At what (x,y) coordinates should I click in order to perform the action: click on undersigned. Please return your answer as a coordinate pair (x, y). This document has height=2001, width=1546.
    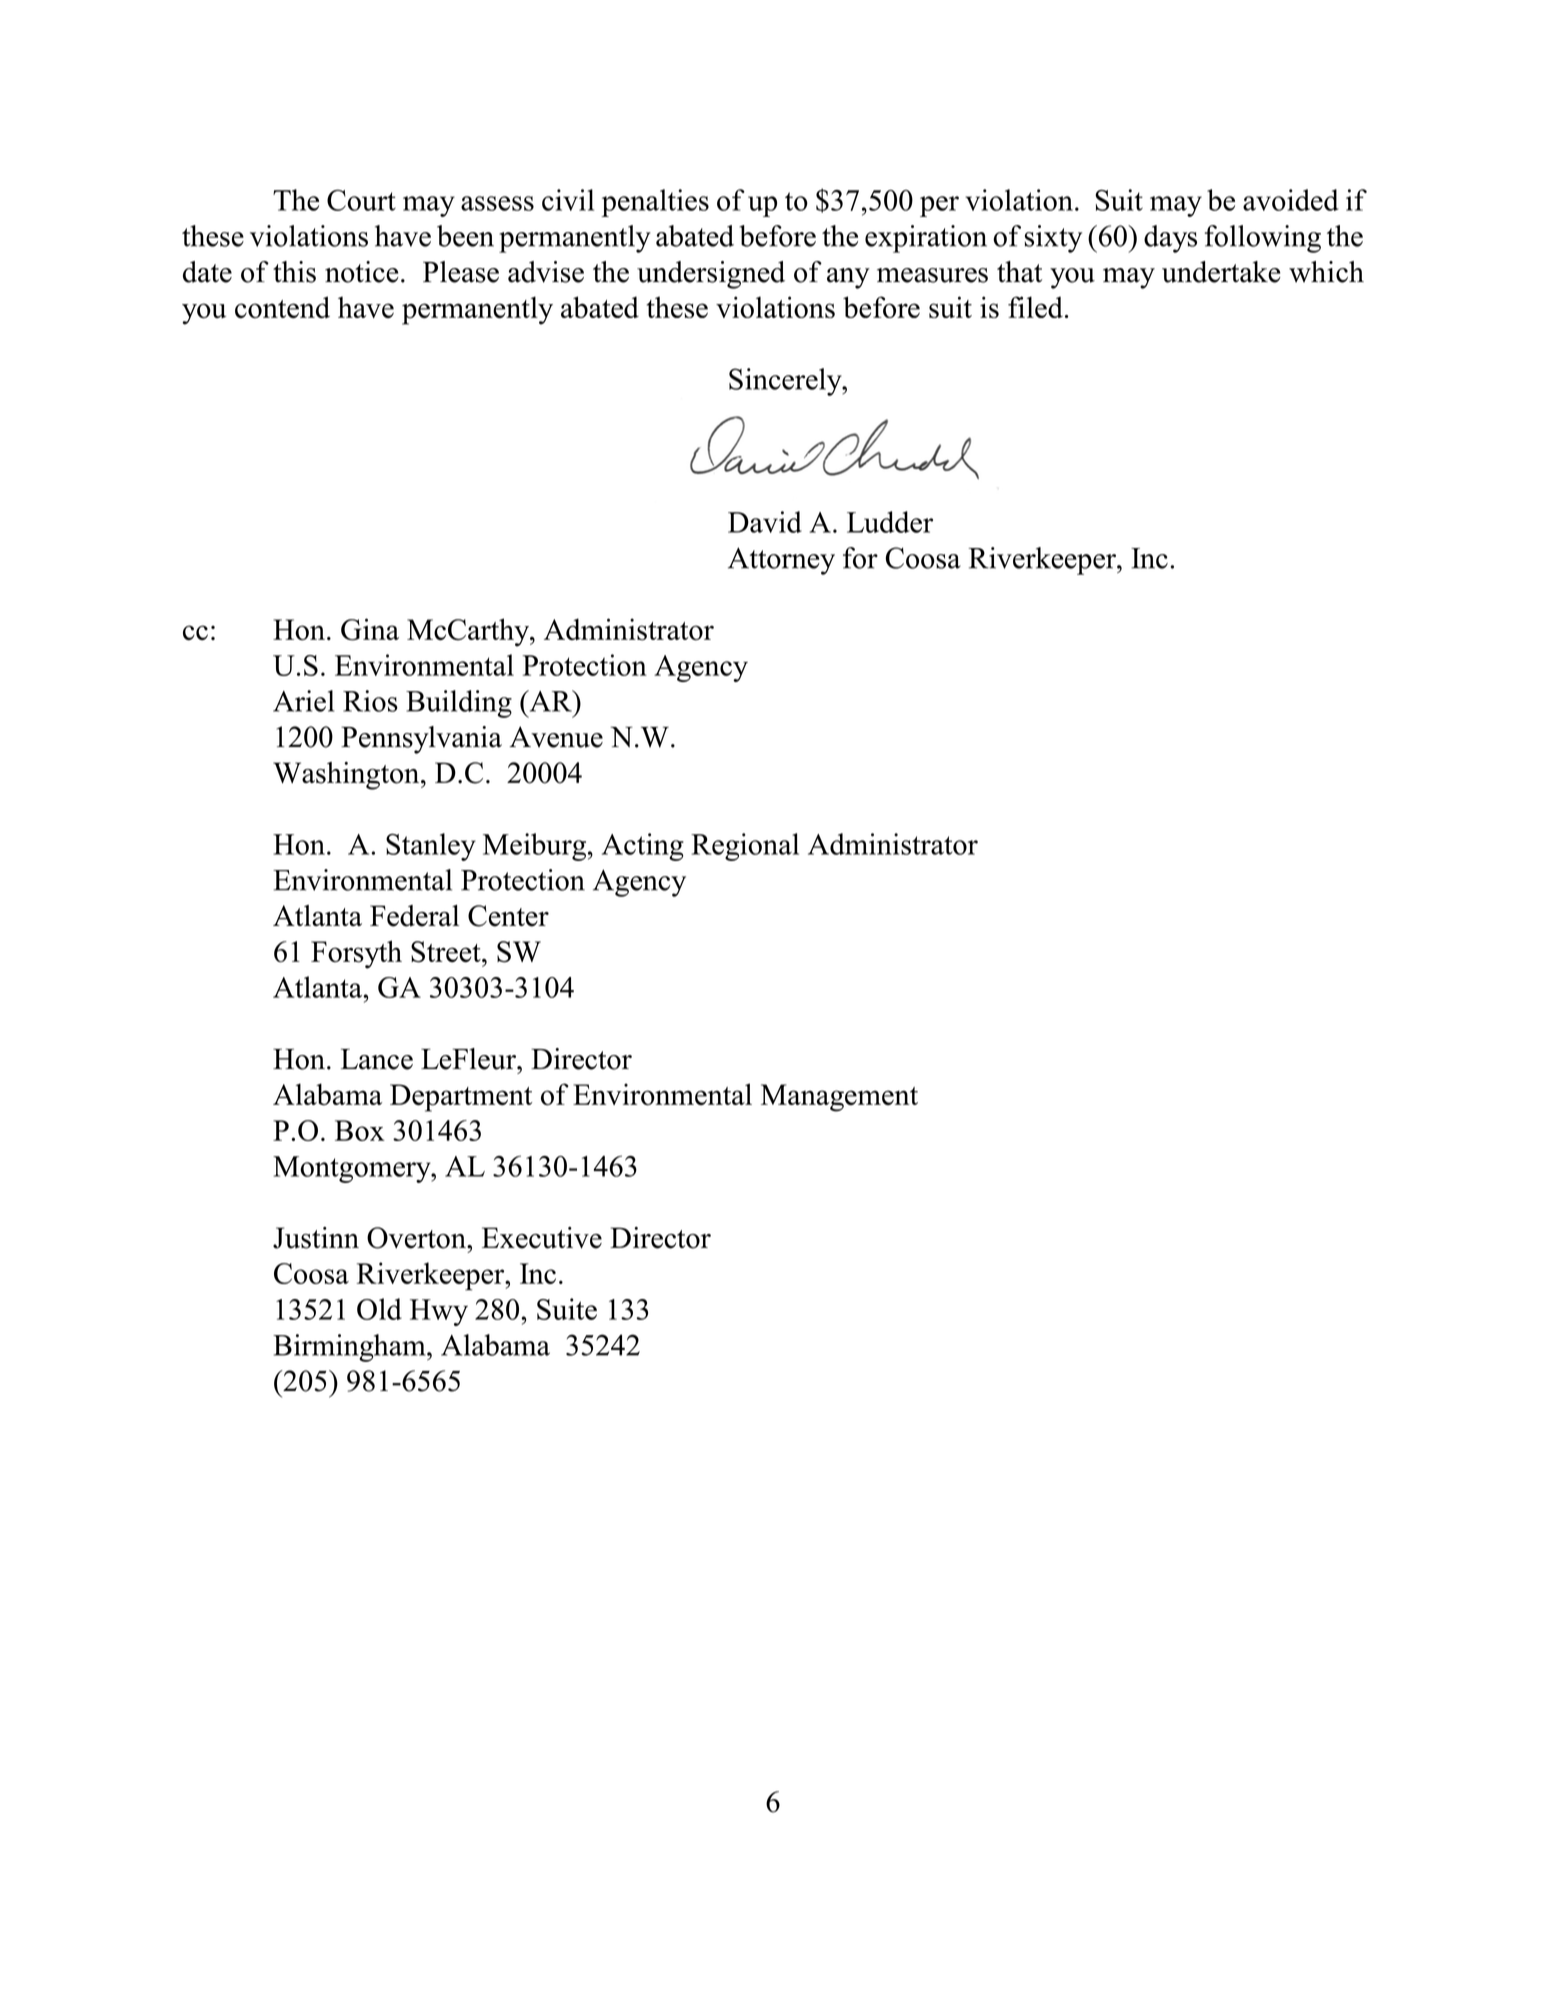
    Looking at the image, I should click on (711, 275).
